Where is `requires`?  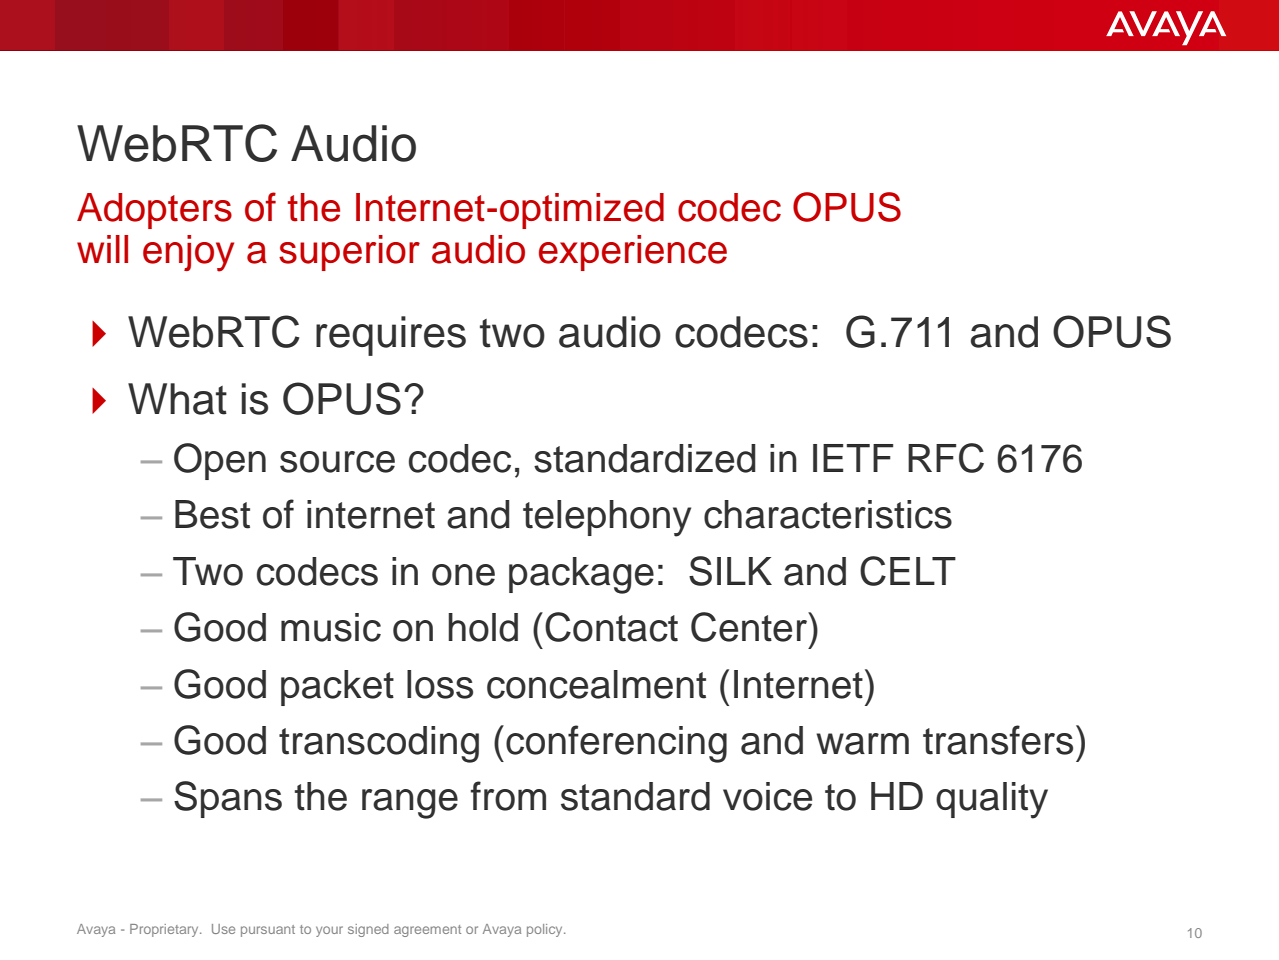
requires is located at coordinates (391, 336).
